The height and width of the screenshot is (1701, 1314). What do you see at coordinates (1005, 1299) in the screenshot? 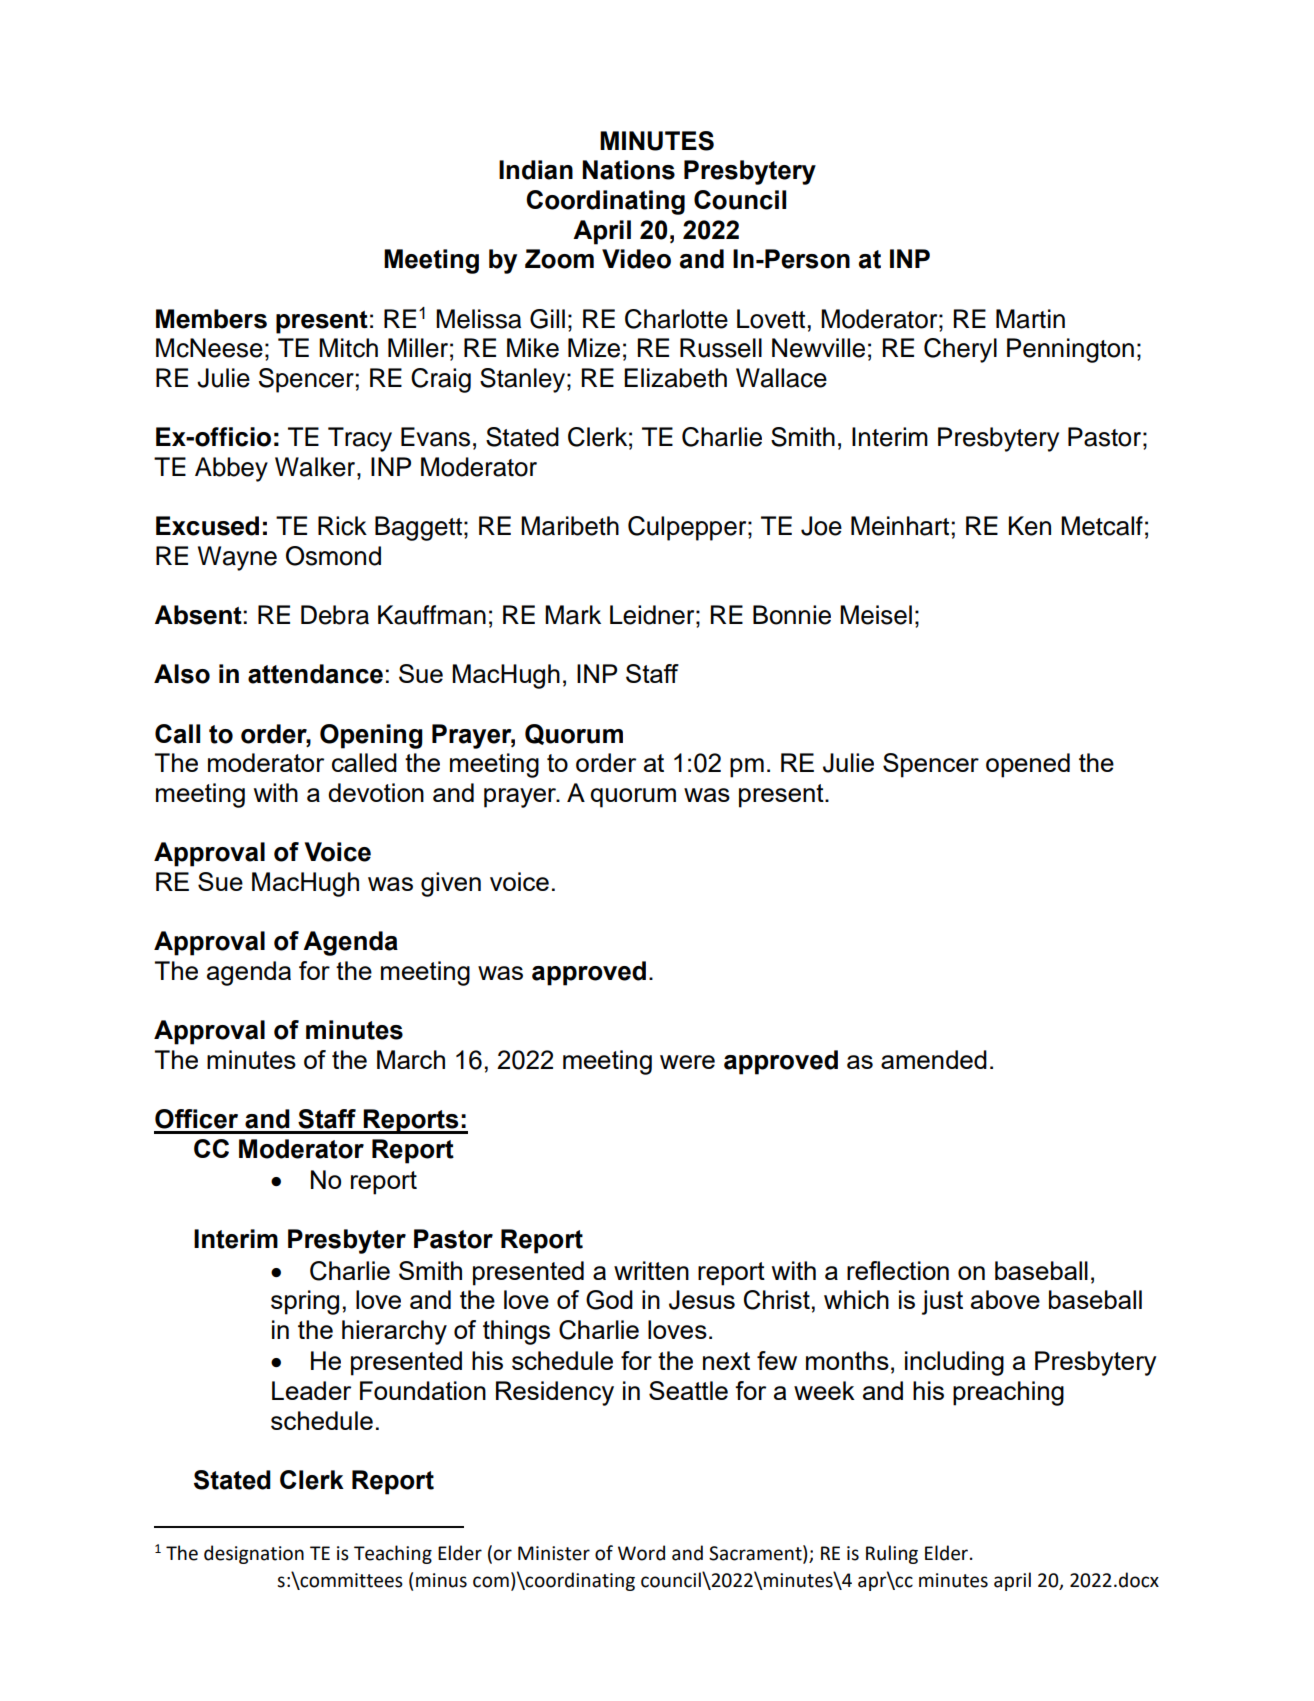
I see `above` at bounding box center [1005, 1299].
